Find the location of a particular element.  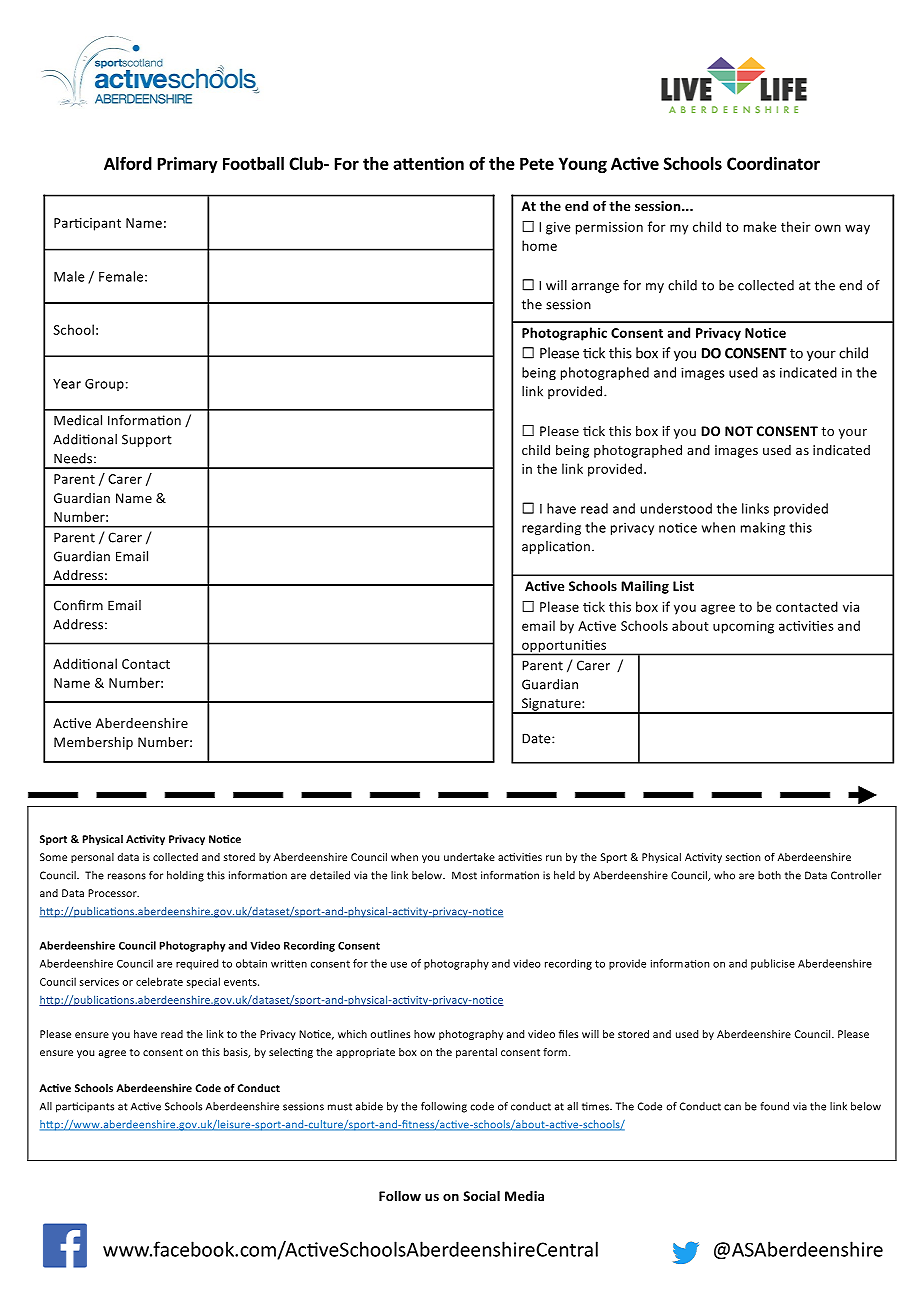

opportunities is located at coordinates (564, 647).
